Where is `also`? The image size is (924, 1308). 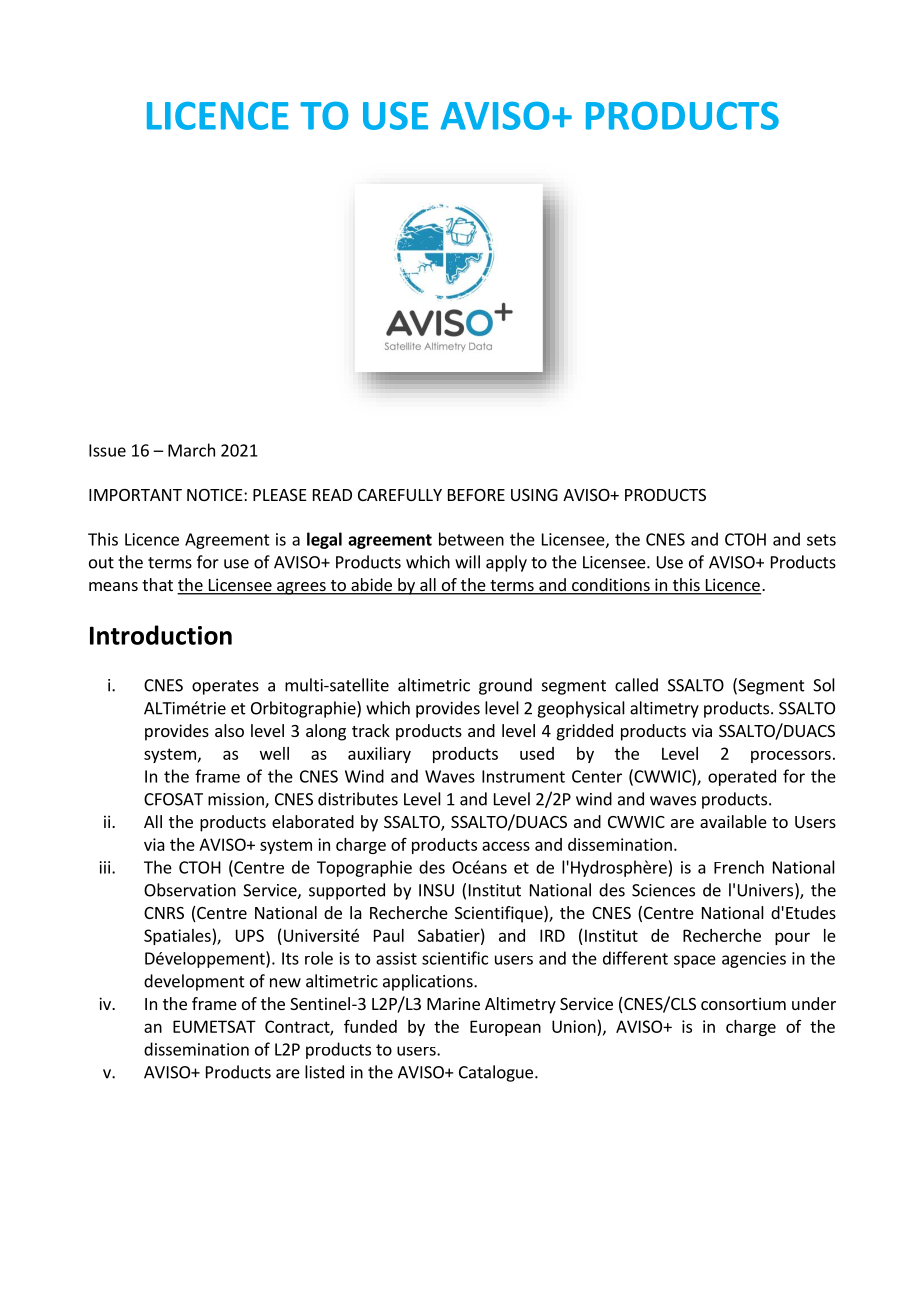
also is located at coordinates (229, 730).
